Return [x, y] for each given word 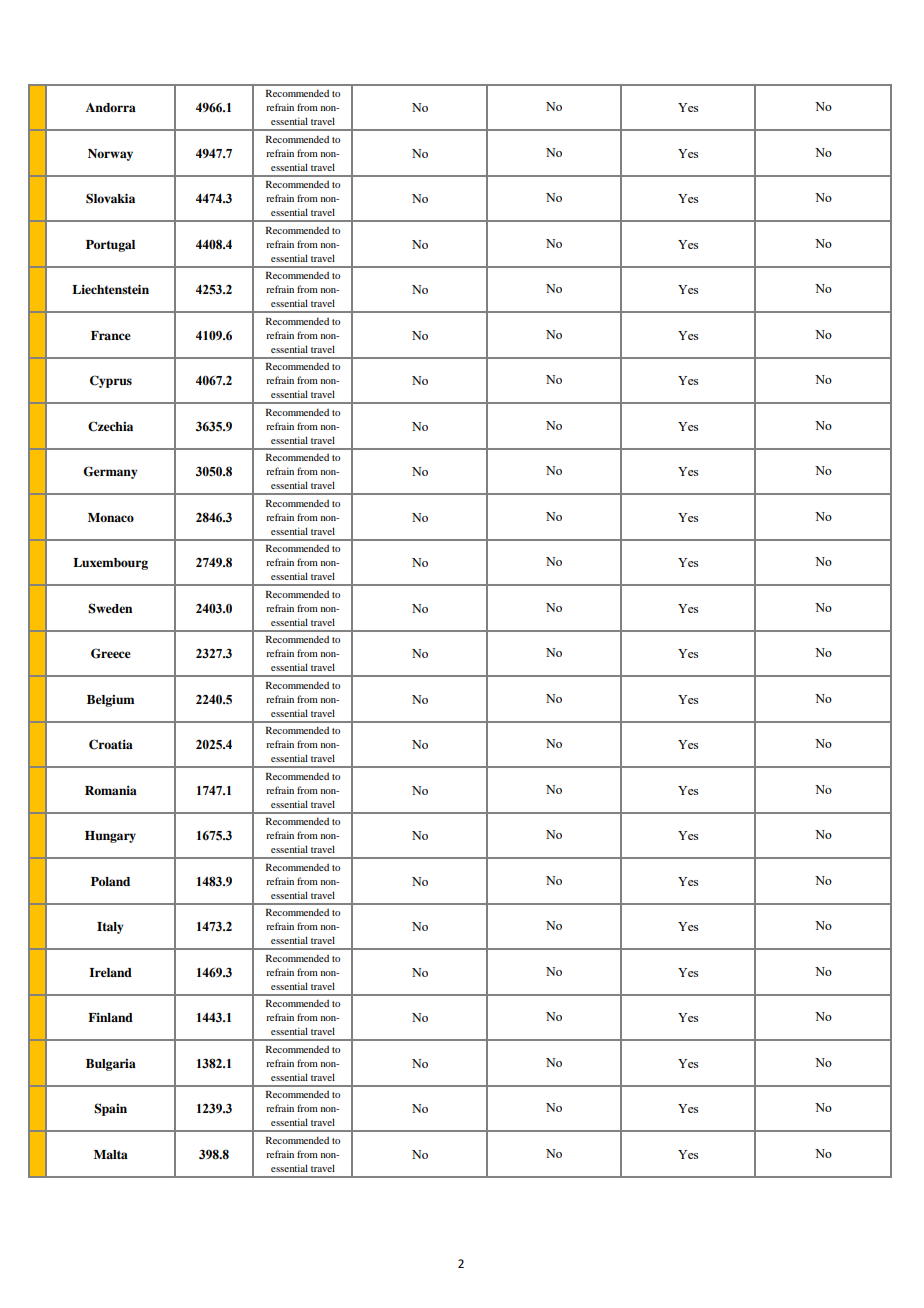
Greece [111, 653]
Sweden [110, 608]
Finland [110, 1017]
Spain [110, 1109]
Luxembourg [110, 564]
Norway [110, 155]
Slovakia [110, 198]
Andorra [111, 107]
